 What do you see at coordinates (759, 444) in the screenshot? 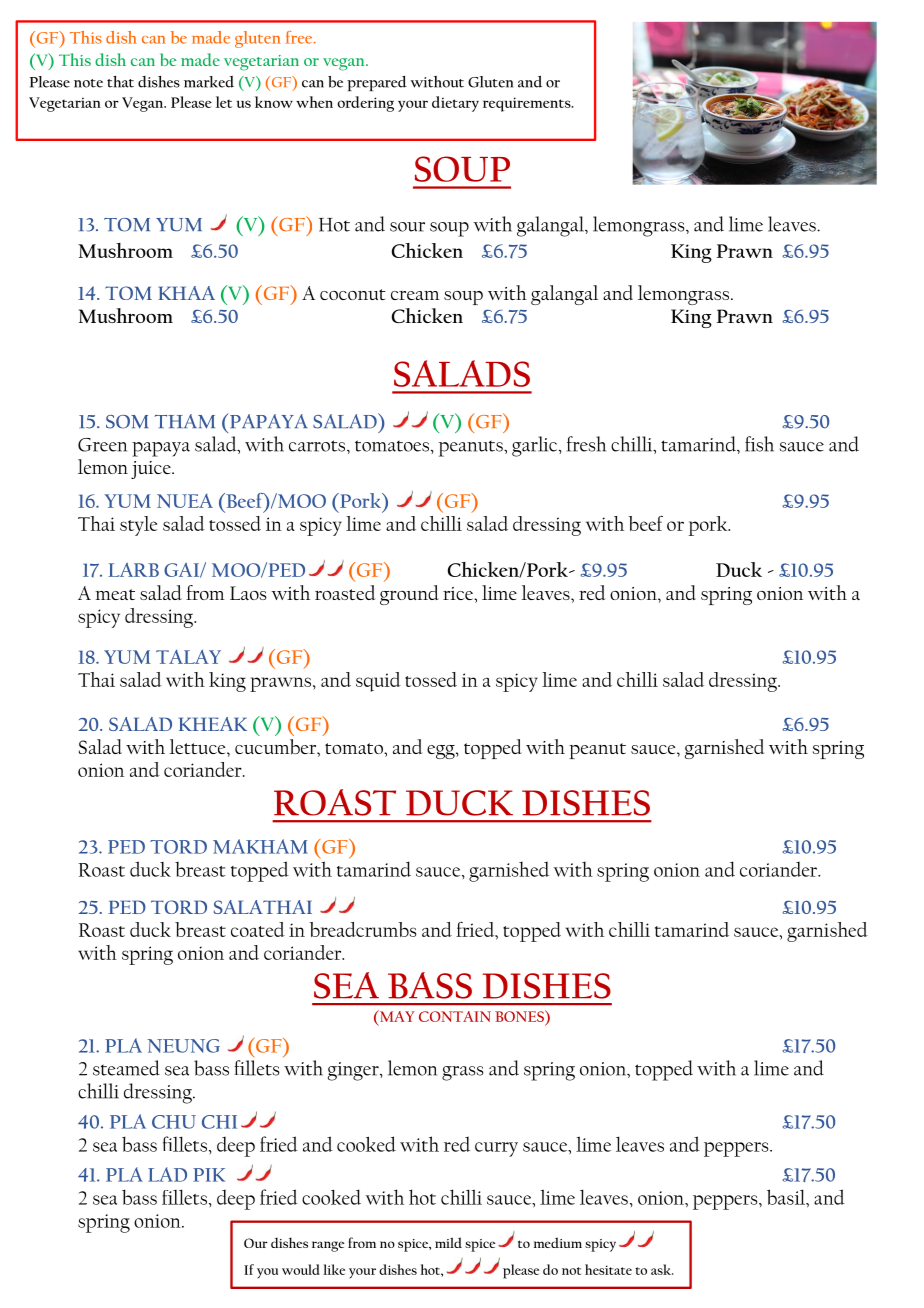
I see `fish` at bounding box center [759, 444].
